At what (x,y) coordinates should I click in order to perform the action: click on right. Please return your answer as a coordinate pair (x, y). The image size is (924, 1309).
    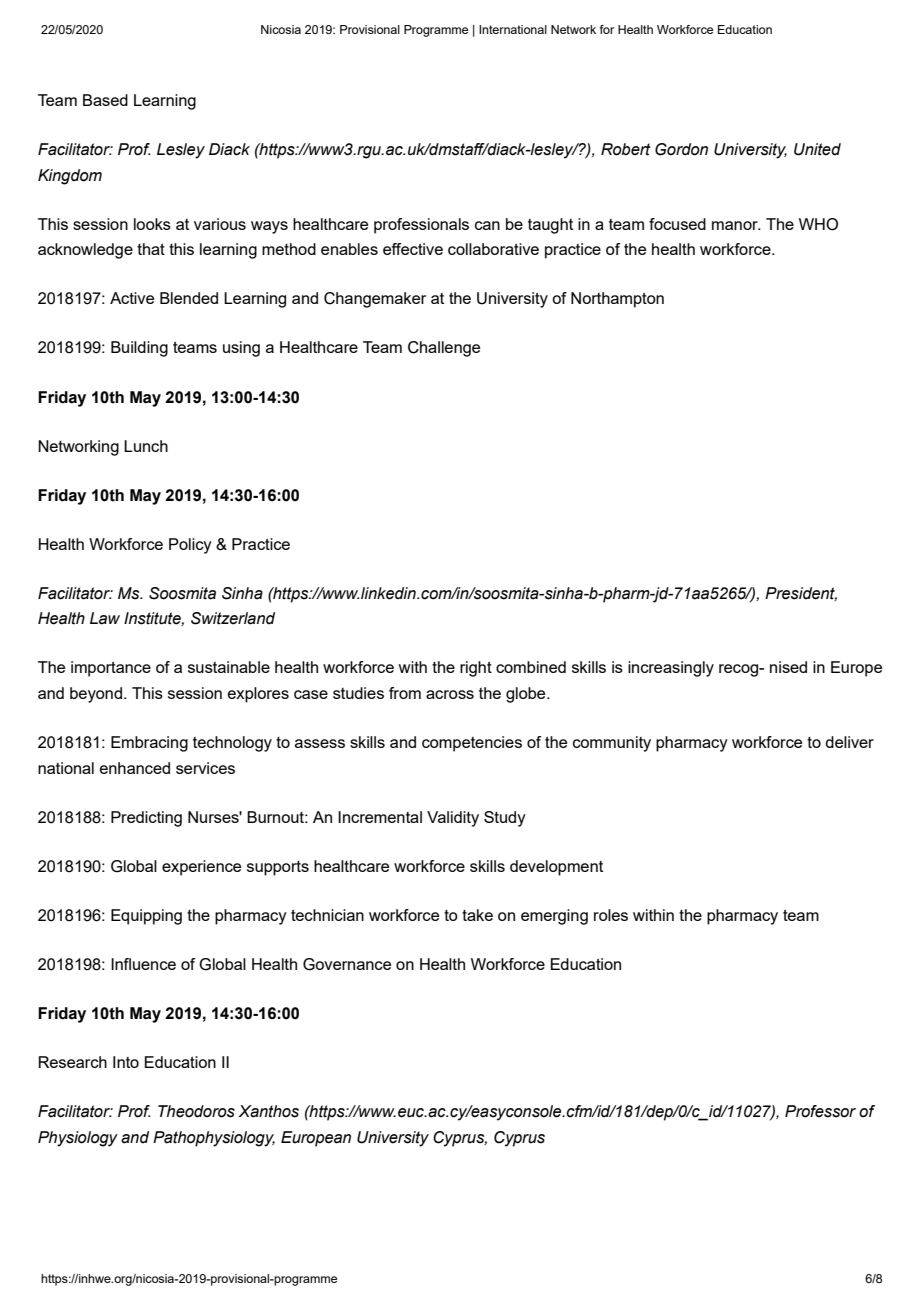
    Looking at the image, I should click on (476, 669).
